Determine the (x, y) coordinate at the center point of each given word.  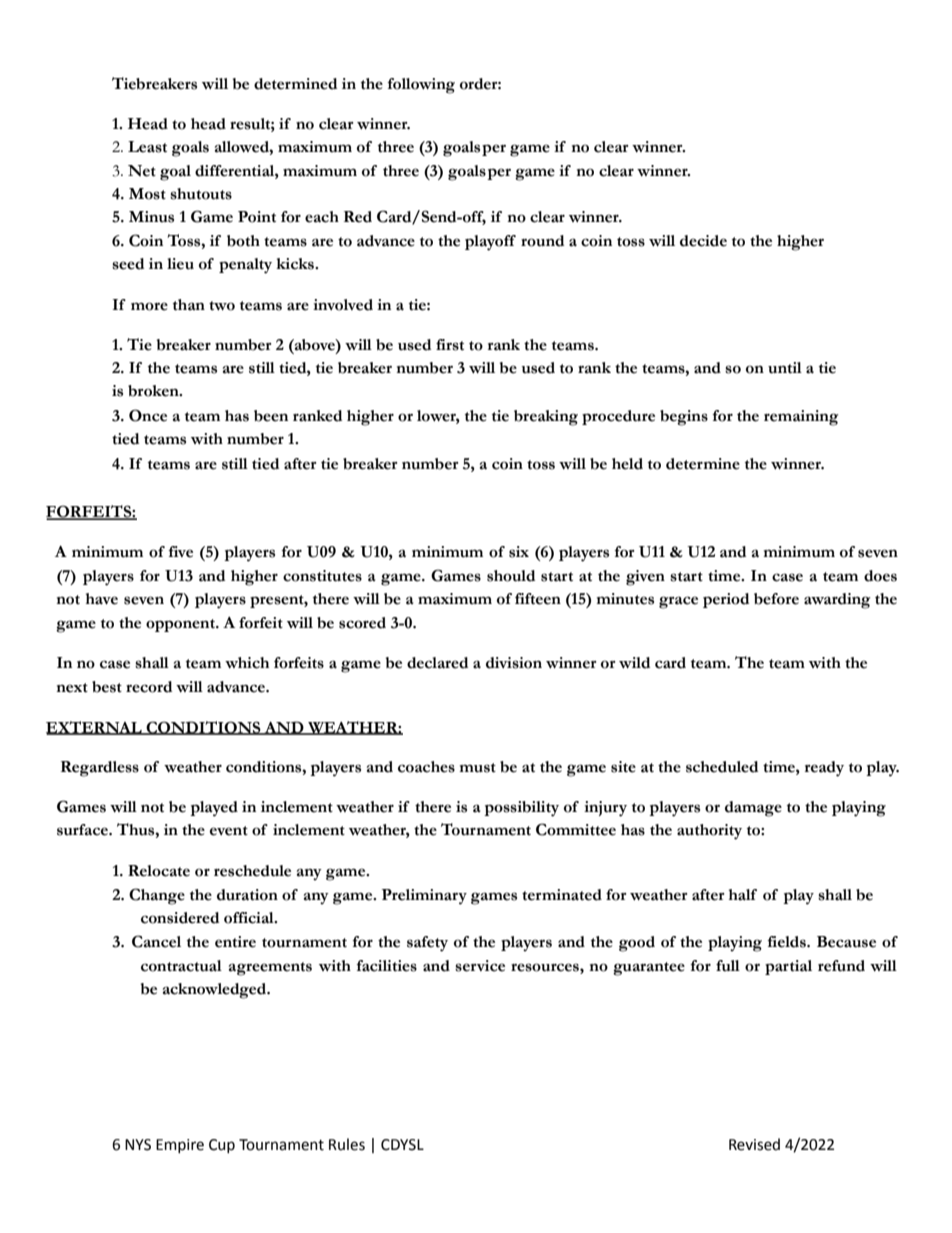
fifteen (538, 599)
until (785, 368)
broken (154, 391)
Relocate (159, 871)
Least (147, 147)
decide (703, 241)
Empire (180, 1146)
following (421, 86)
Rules (347, 1144)
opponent (181, 625)
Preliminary (424, 897)
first (450, 345)
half (743, 895)
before (776, 599)
